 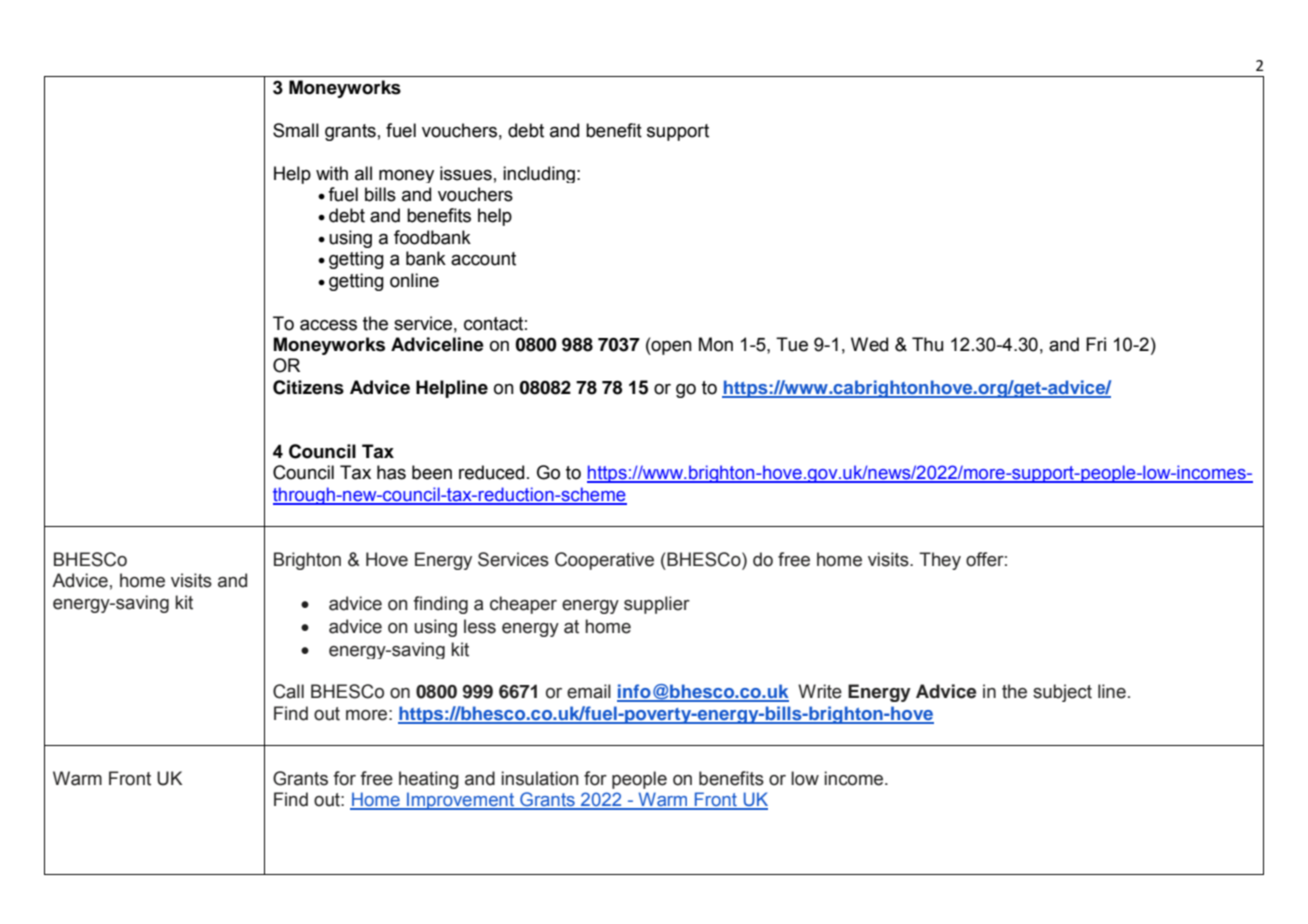 I want to click on Fri, so click(x=1096, y=344).
